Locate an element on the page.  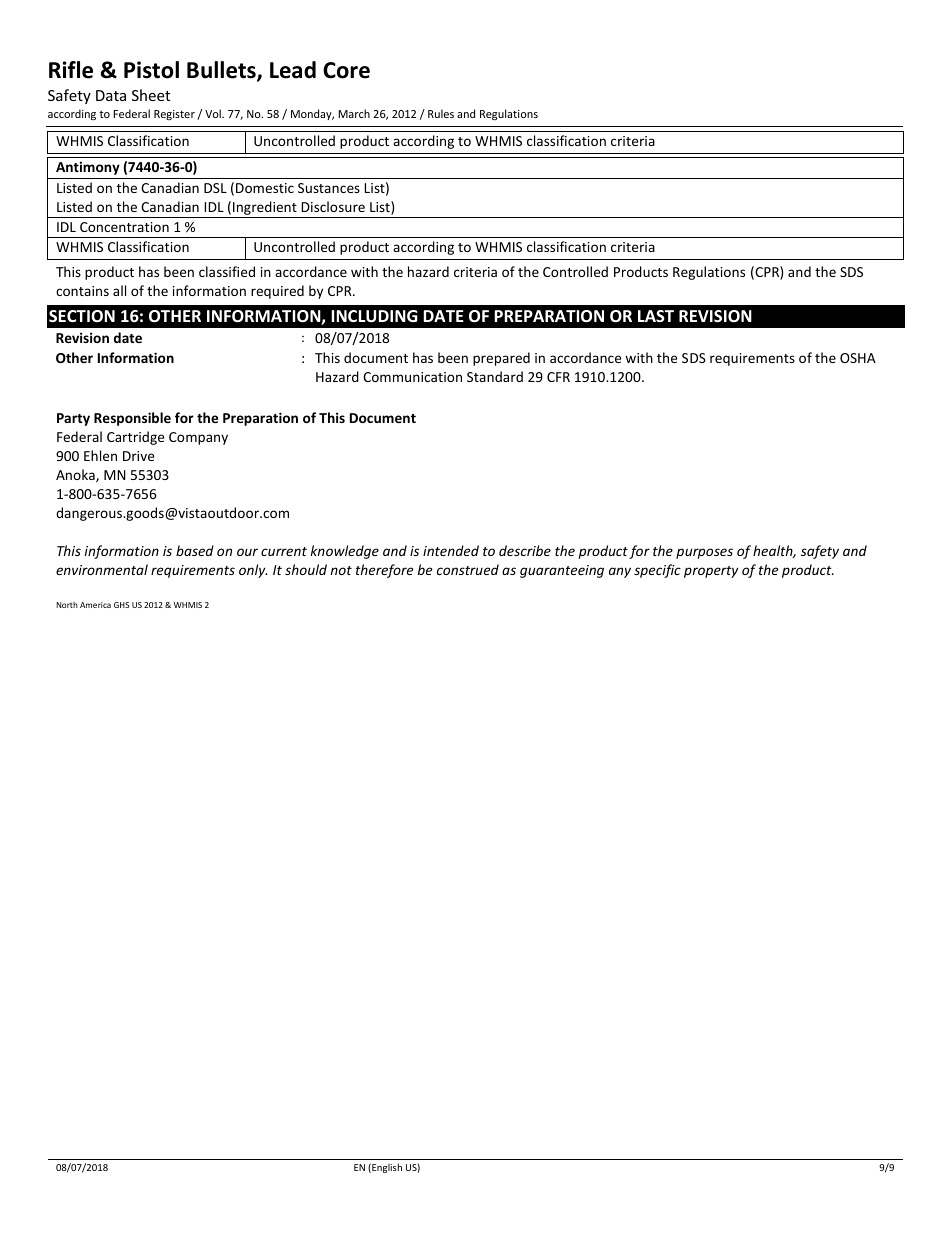
Standard is located at coordinates (495, 376).
